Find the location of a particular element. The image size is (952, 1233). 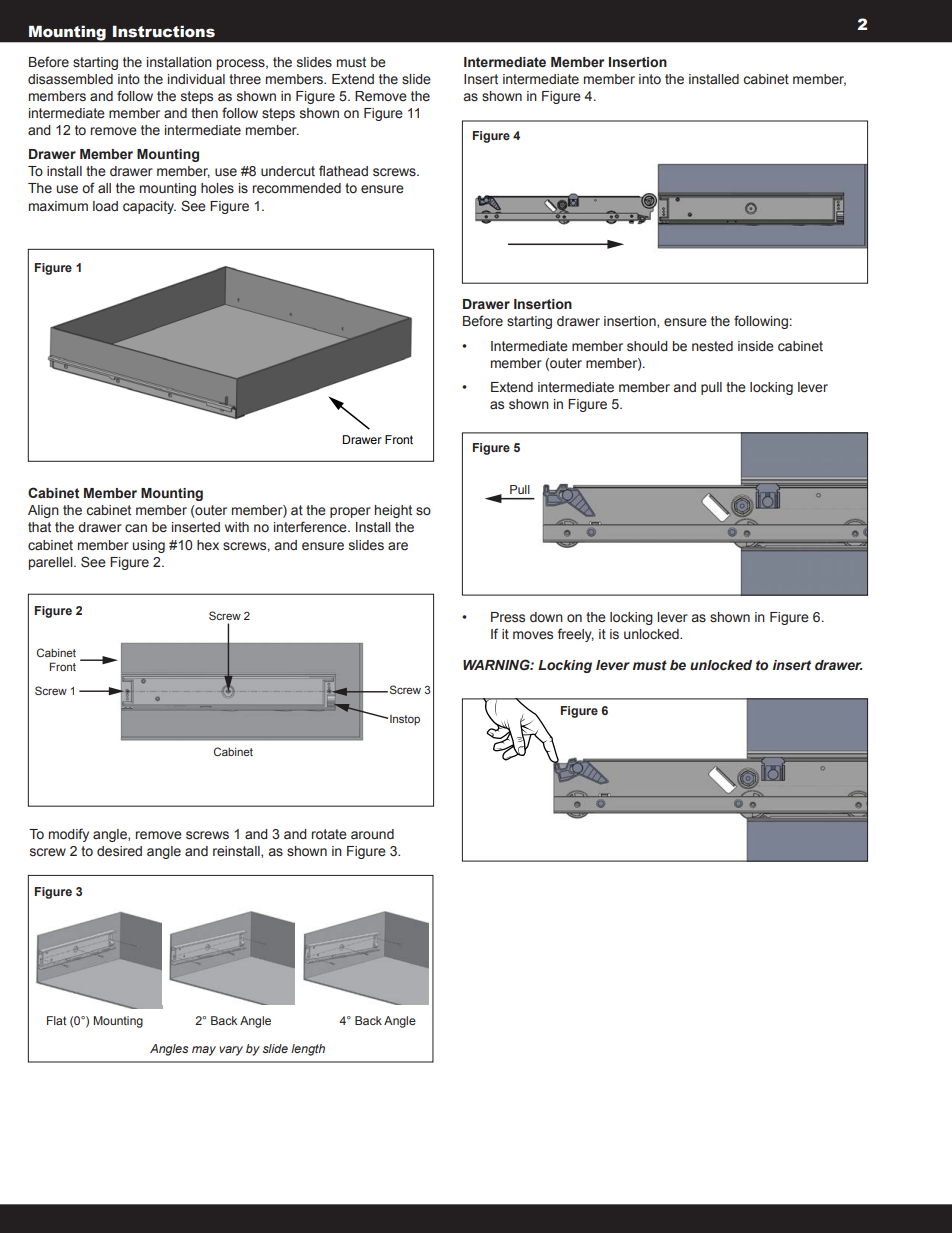

Instructions is located at coordinates (164, 31).
